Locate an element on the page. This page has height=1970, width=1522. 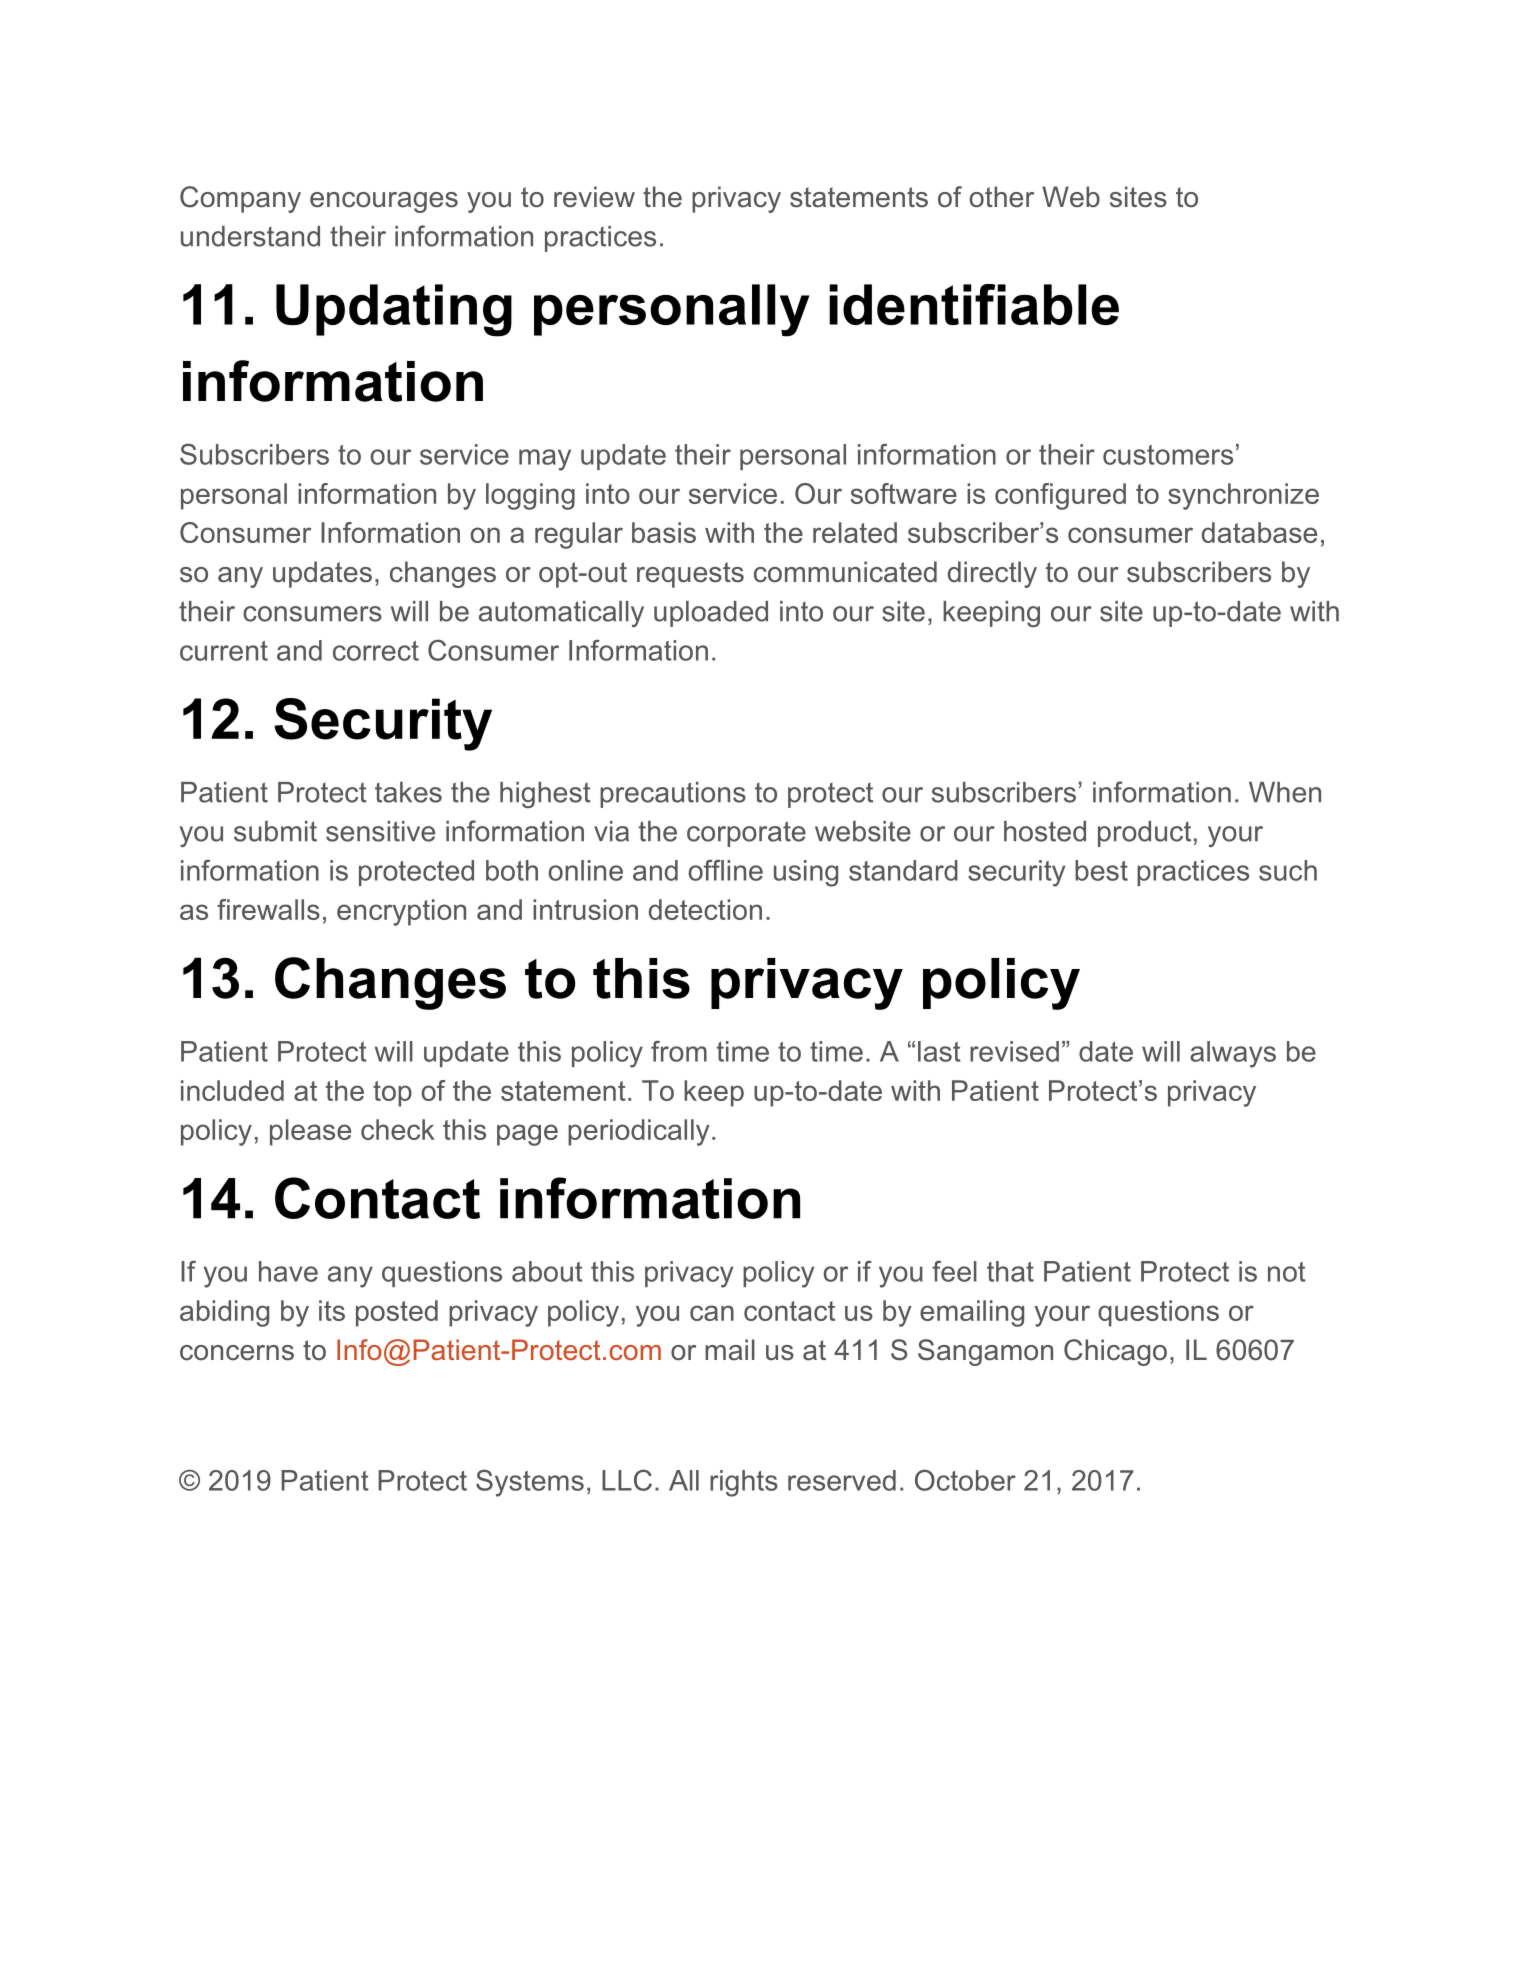
Systems is located at coordinates (530, 1483).
